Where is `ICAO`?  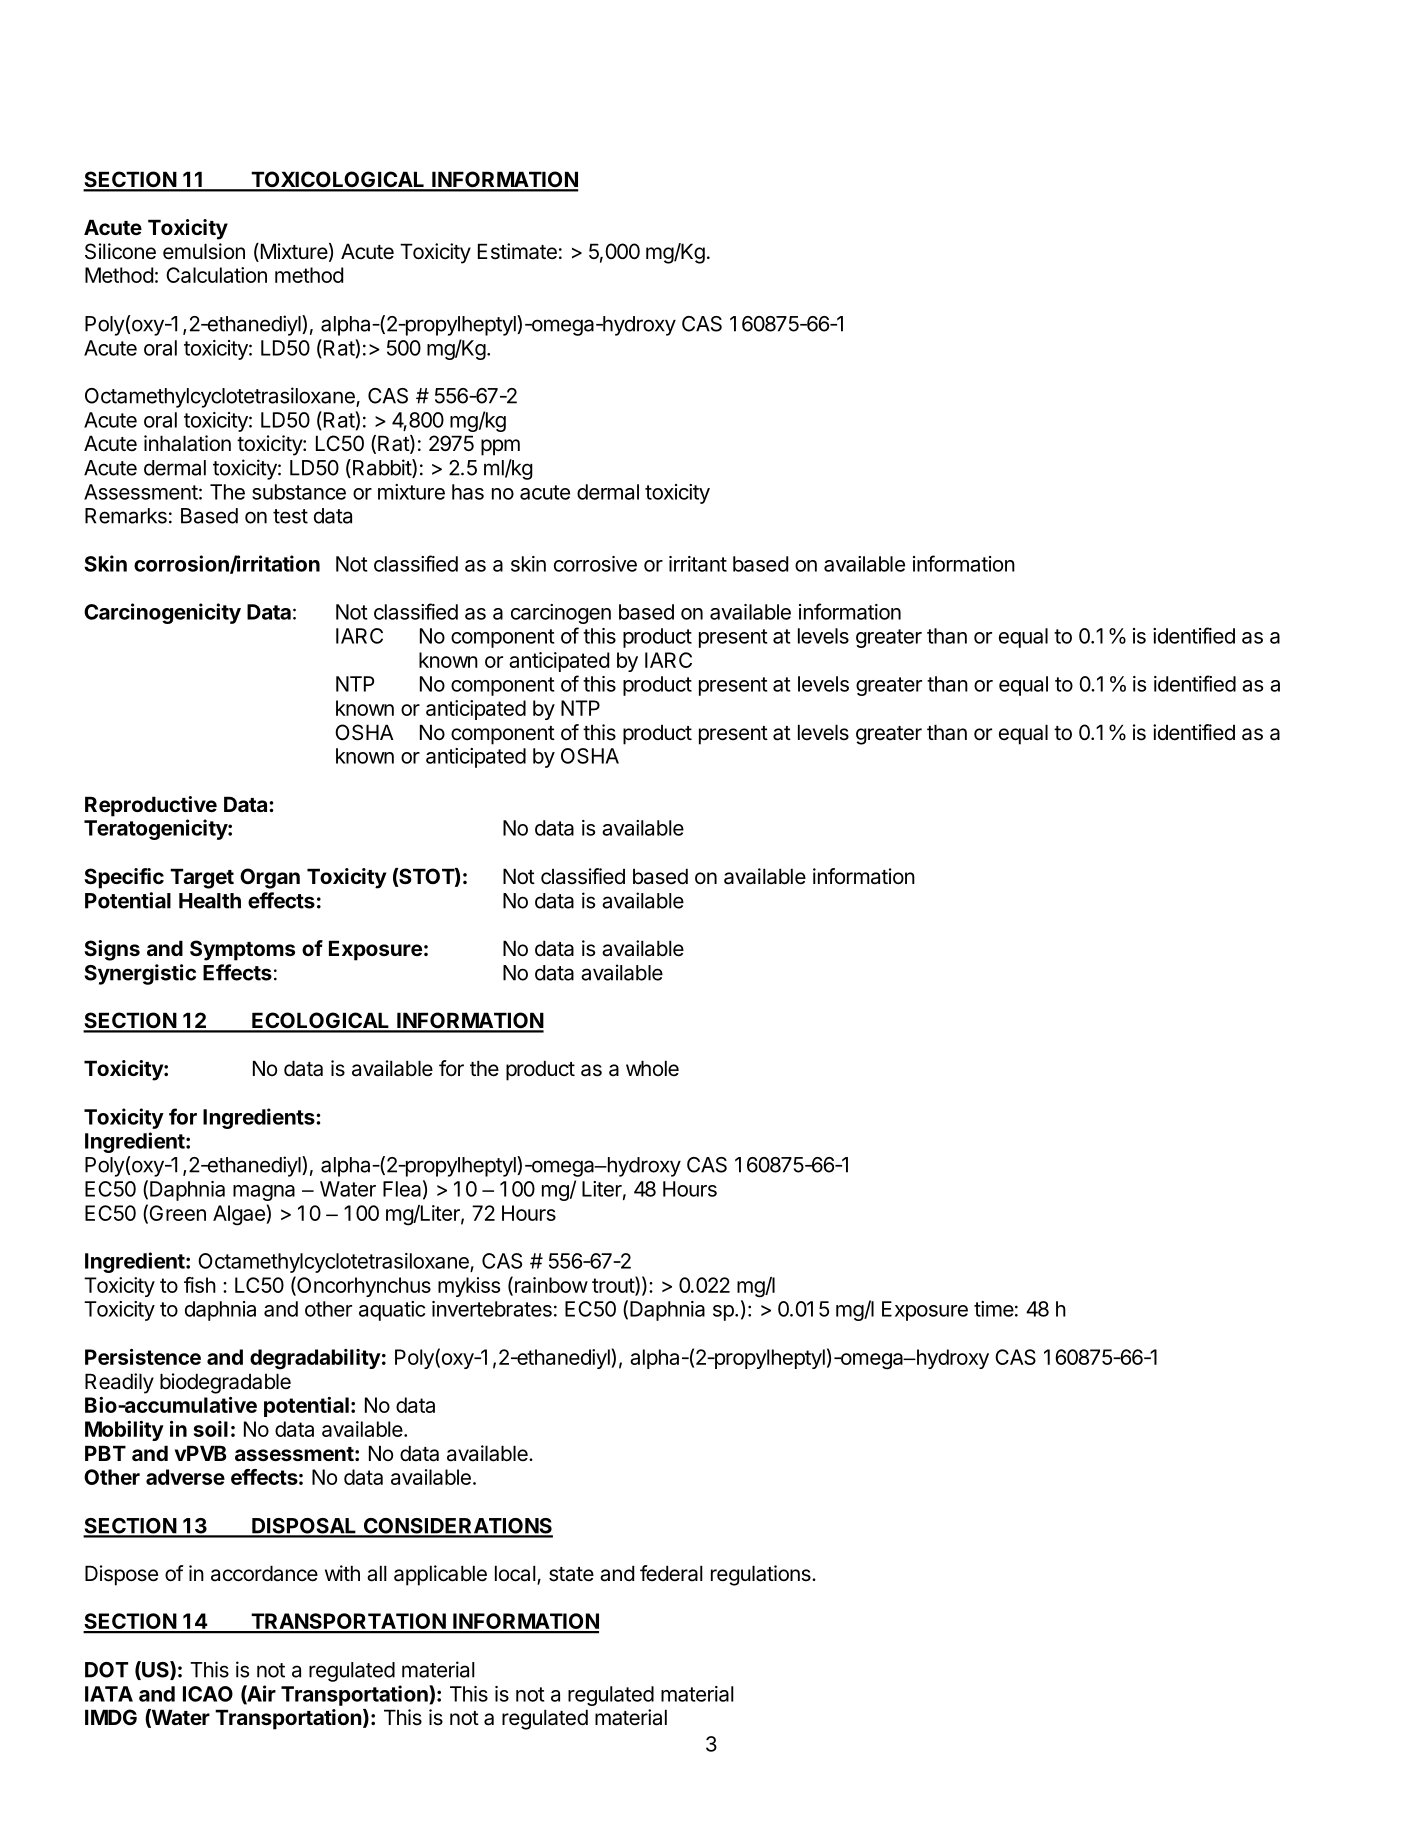 ICAO is located at coordinates (208, 1694).
